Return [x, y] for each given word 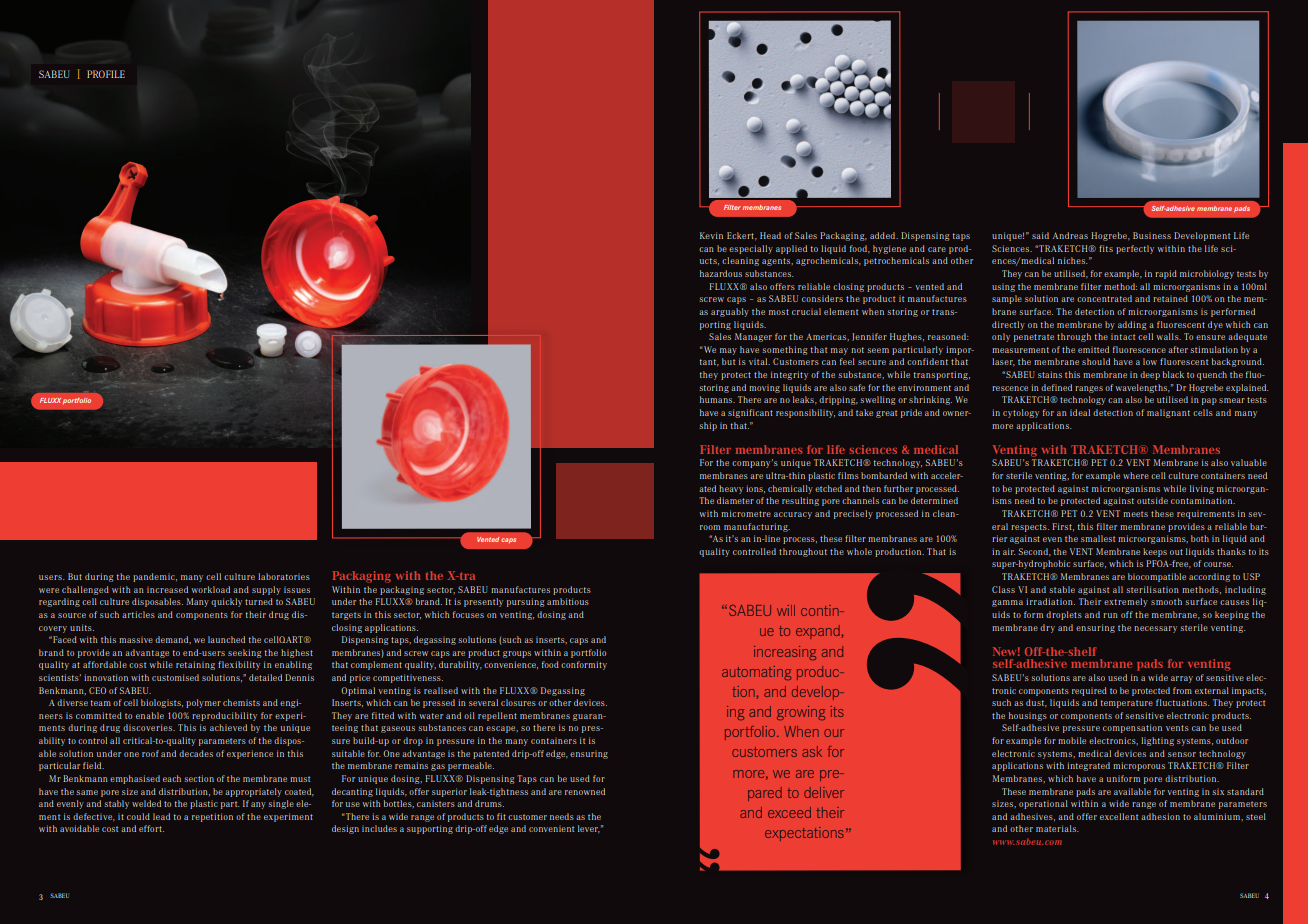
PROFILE [106, 74]
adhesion [1160, 816]
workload [211, 589]
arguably [730, 312]
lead [161, 816]
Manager [753, 337]
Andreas [1070, 235]
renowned [585, 791]
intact [1123, 336]
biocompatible [1157, 577]
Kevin [711, 235]
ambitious [568, 601]
